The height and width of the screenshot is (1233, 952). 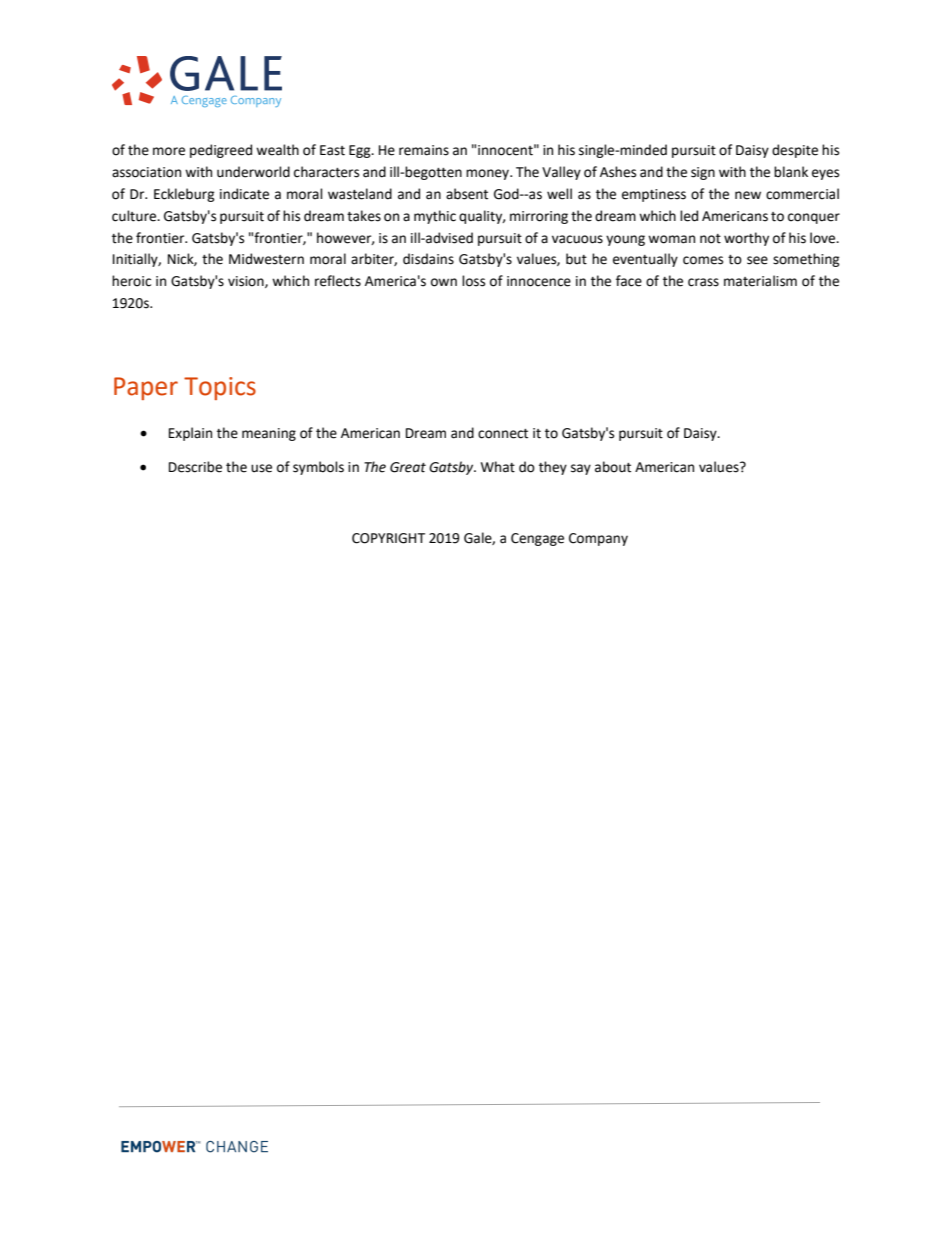 I want to click on about, so click(x=613, y=467).
